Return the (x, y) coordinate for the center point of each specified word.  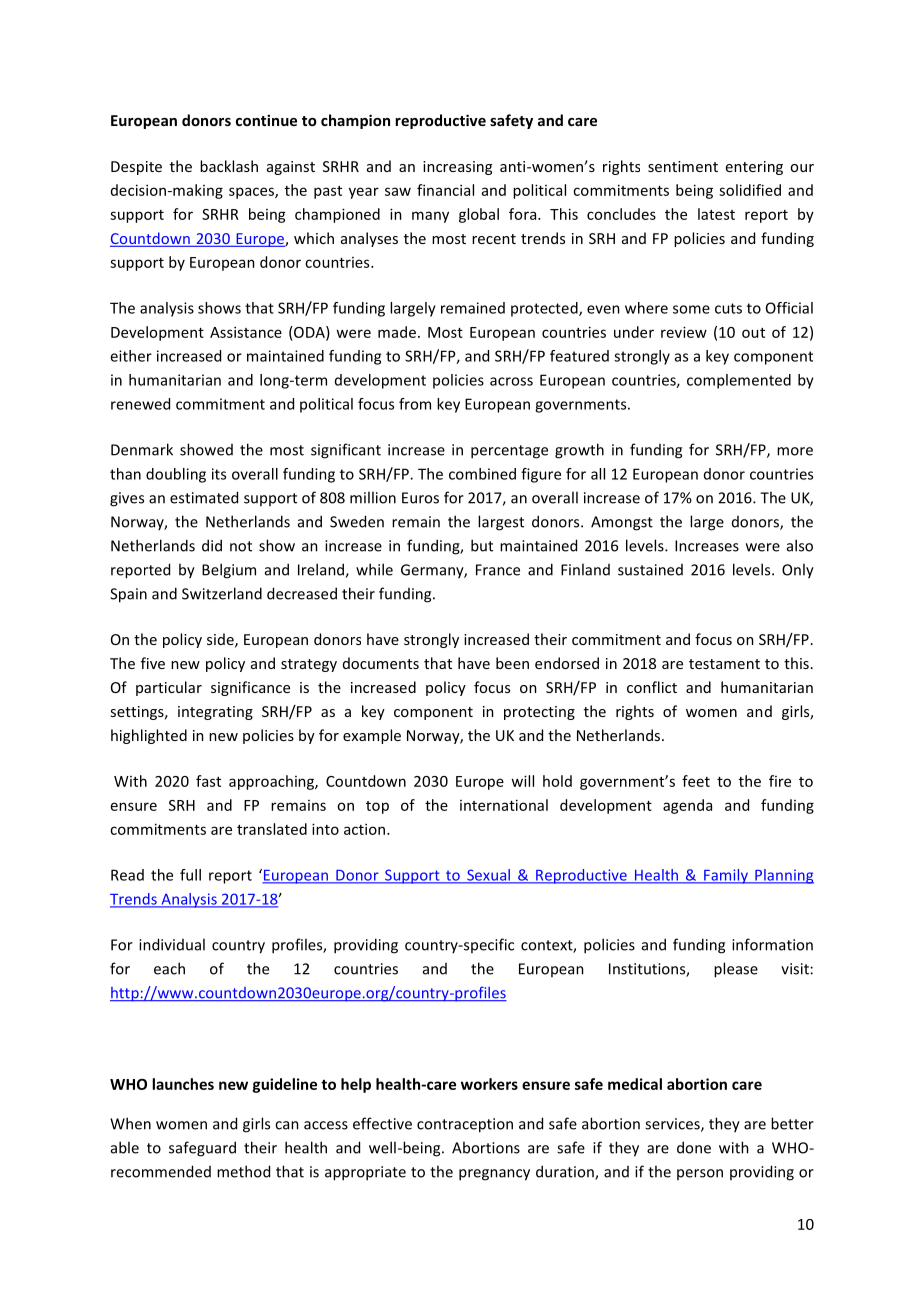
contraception (465, 1125)
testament (724, 664)
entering (754, 168)
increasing (457, 168)
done (694, 1147)
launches (183, 1084)
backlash (229, 166)
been (512, 663)
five (153, 663)
